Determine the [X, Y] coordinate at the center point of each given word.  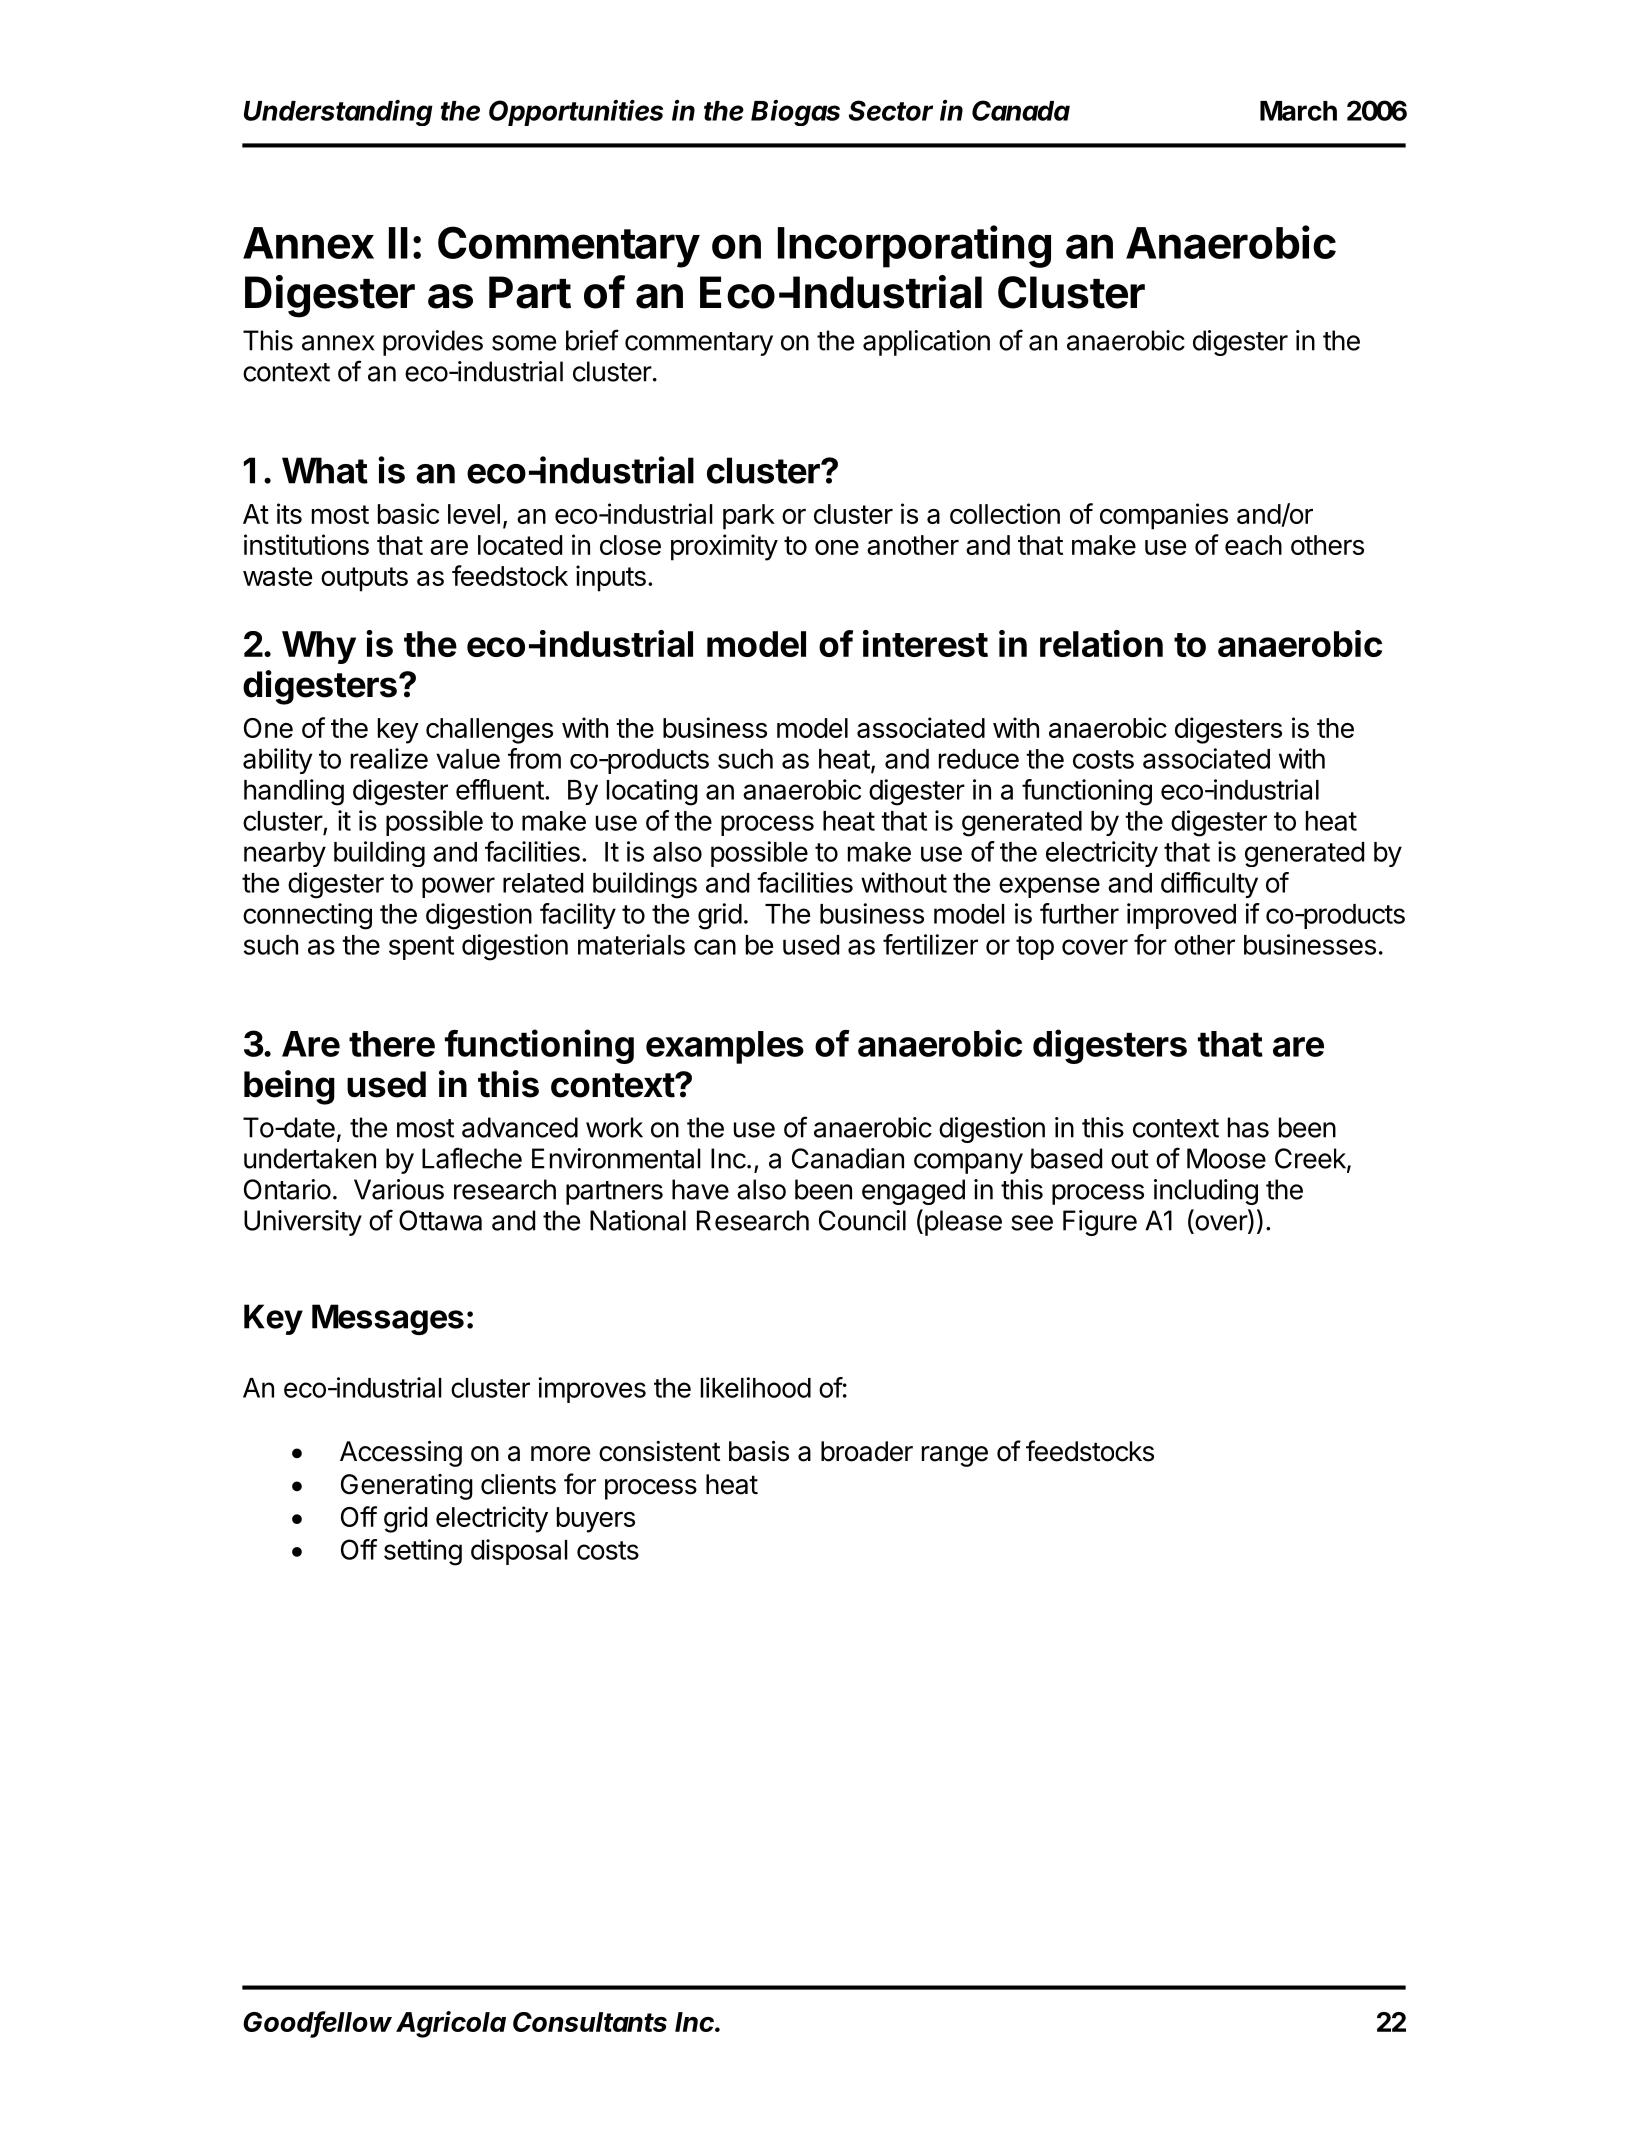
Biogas [795, 113]
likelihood [756, 1387]
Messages [388, 1319]
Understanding [338, 113]
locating [652, 792]
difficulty [1209, 885]
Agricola [451, 2024]
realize [389, 758]
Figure [1100, 1223]
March [1298, 111]
